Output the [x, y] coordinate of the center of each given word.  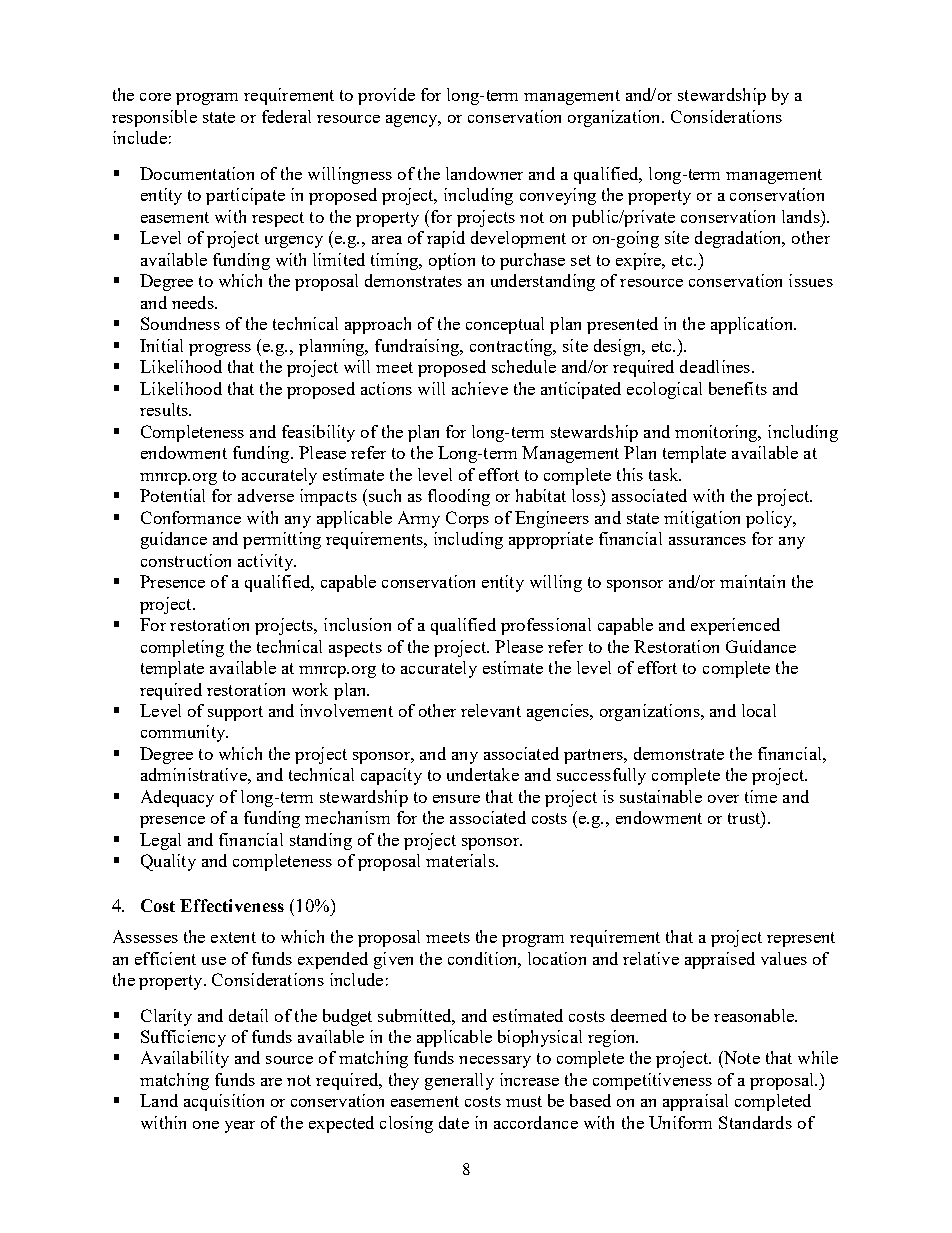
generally [459, 1081]
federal [286, 116]
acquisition [224, 1102]
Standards [755, 1122]
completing [182, 648]
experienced [735, 626]
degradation [740, 239]
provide [386, 96]
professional [546, 626]
